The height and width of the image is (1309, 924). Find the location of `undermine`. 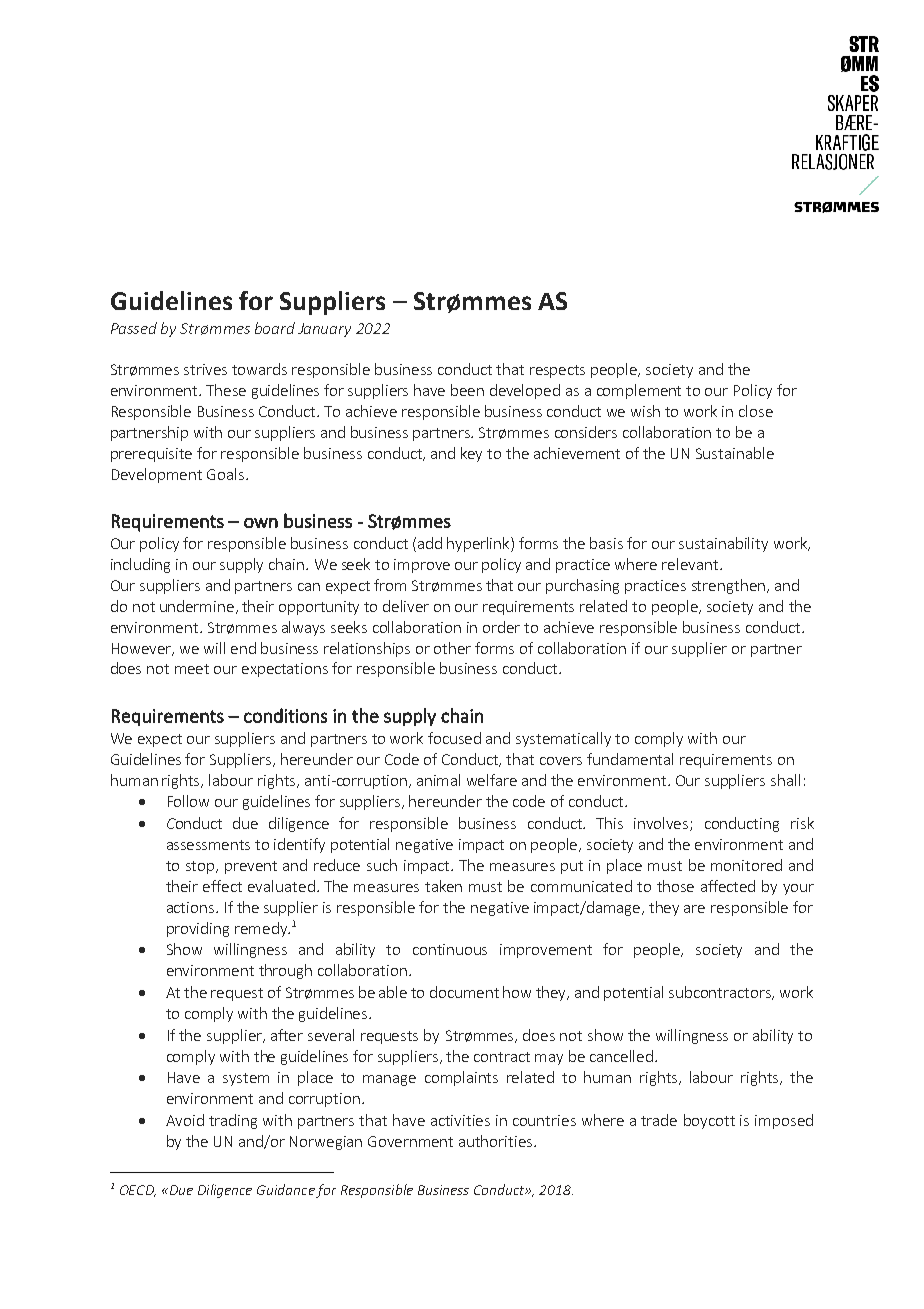

undermine is located at coordinates (197, 606).
